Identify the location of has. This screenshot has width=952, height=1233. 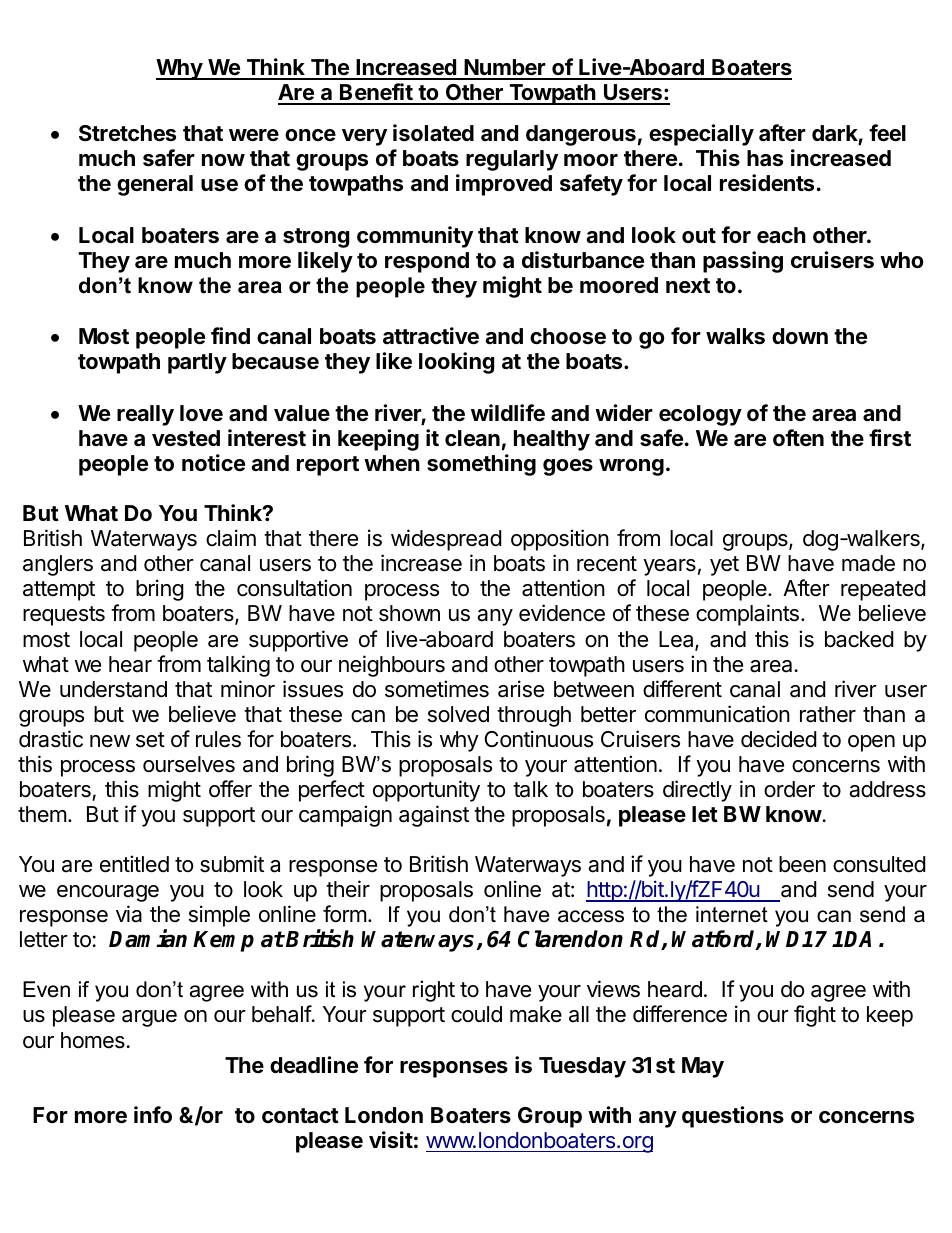
(765, 158).
